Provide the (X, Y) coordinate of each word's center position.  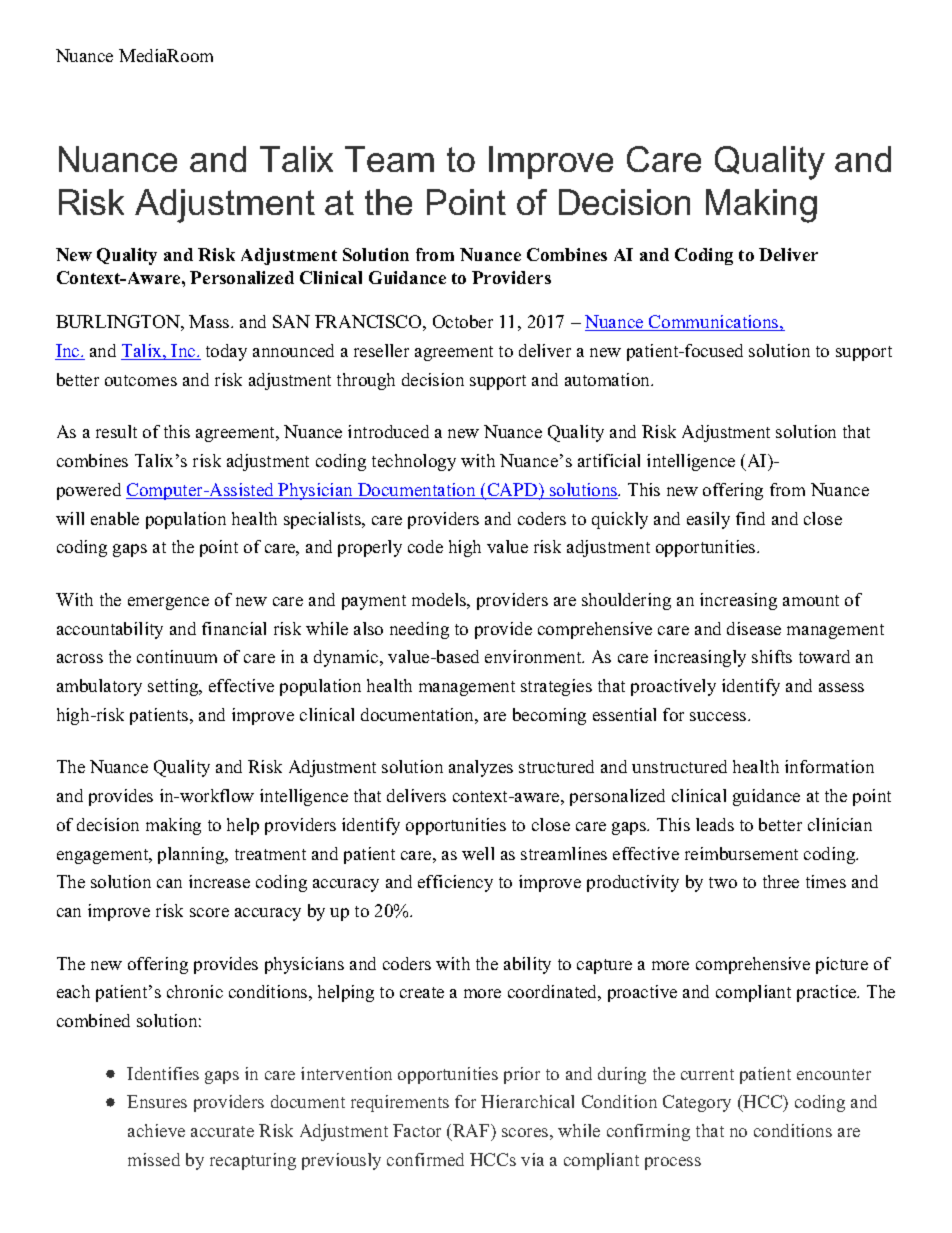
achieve (156, 1130)
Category (697, 1103)
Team (389, 159)
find (750, 518)
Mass (210, 321)
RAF (472, 1130)
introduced (388, 431)
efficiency (455, 883)
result (116, 431)
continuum (177, 656)
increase (219, 881)
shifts (772, 656)
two (723, 882)
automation (609, 379)
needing (419, 630)
